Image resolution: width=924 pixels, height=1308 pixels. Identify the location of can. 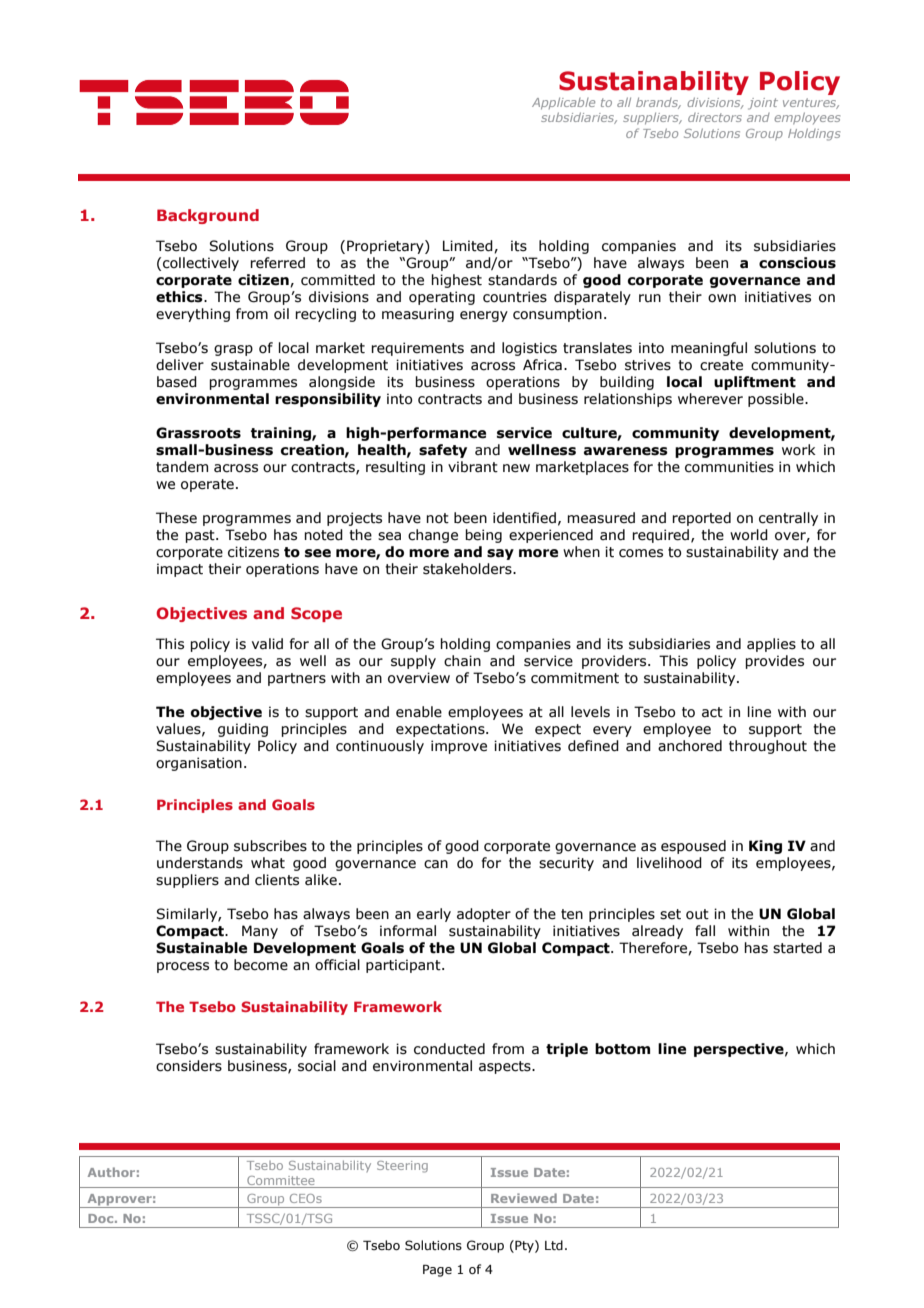
(436, 864).
